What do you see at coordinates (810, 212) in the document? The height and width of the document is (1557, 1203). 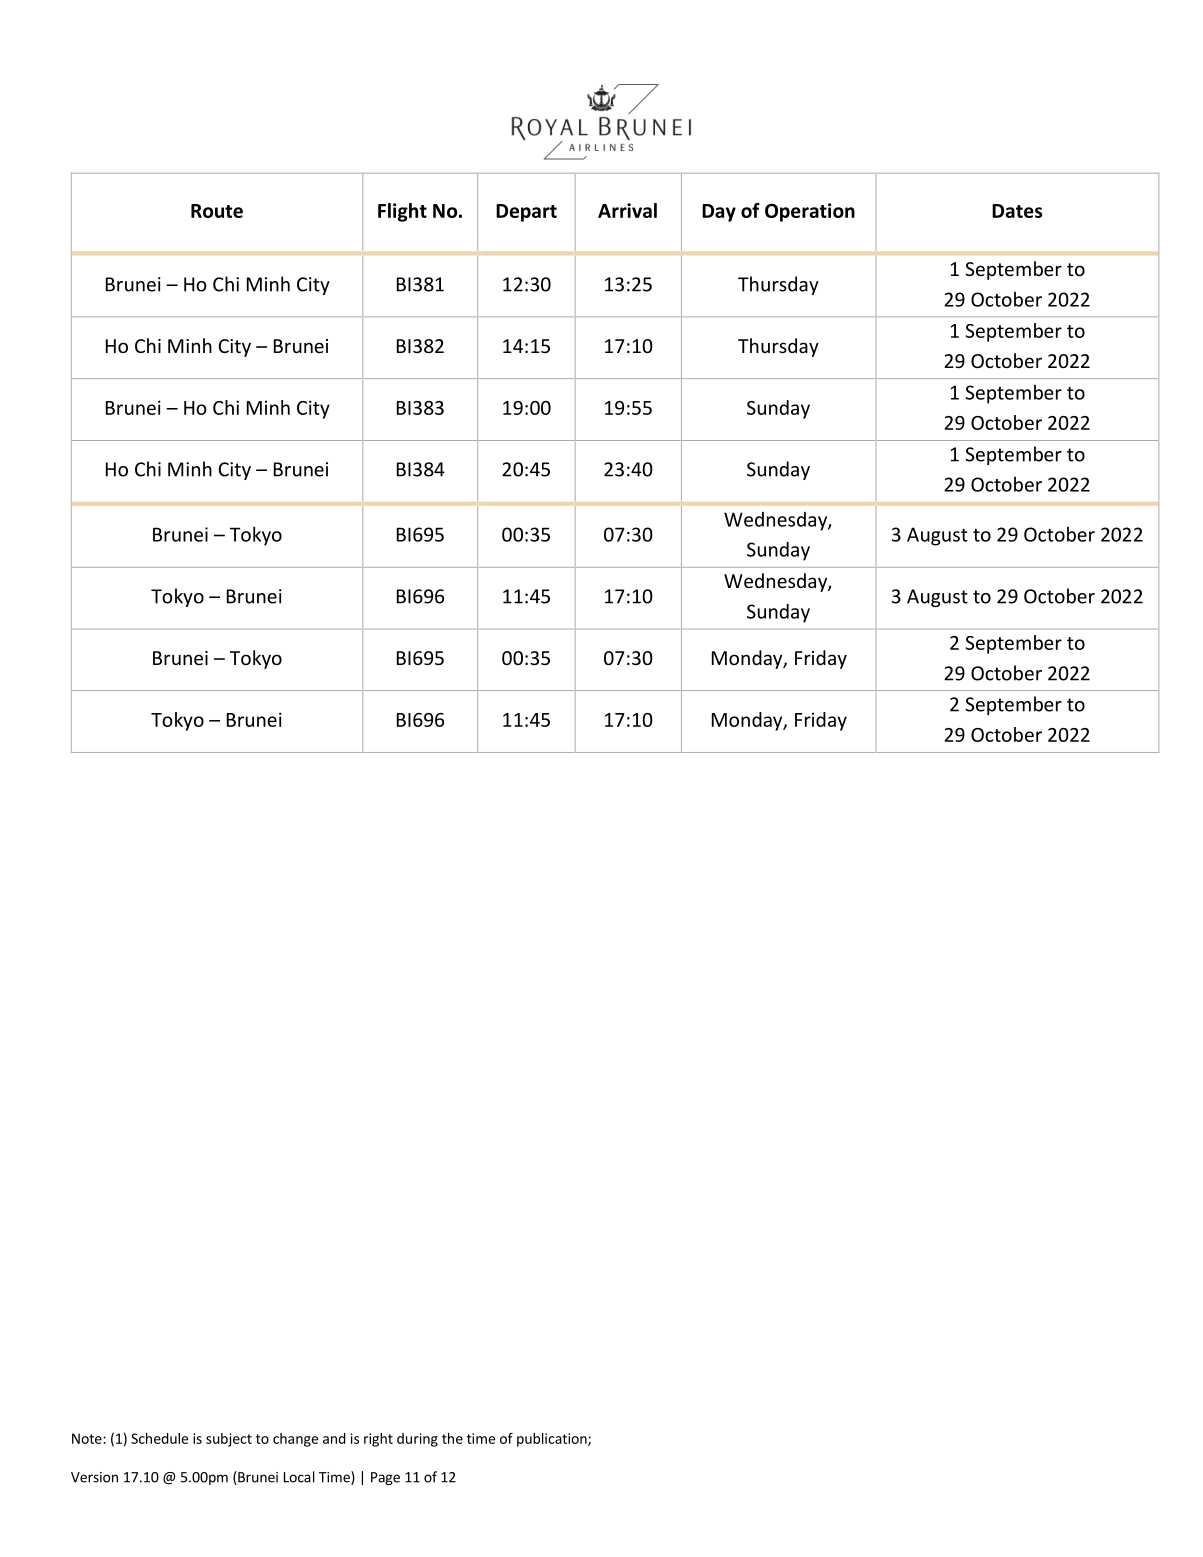 I see `Operation` at bounding box center [810, 212].
